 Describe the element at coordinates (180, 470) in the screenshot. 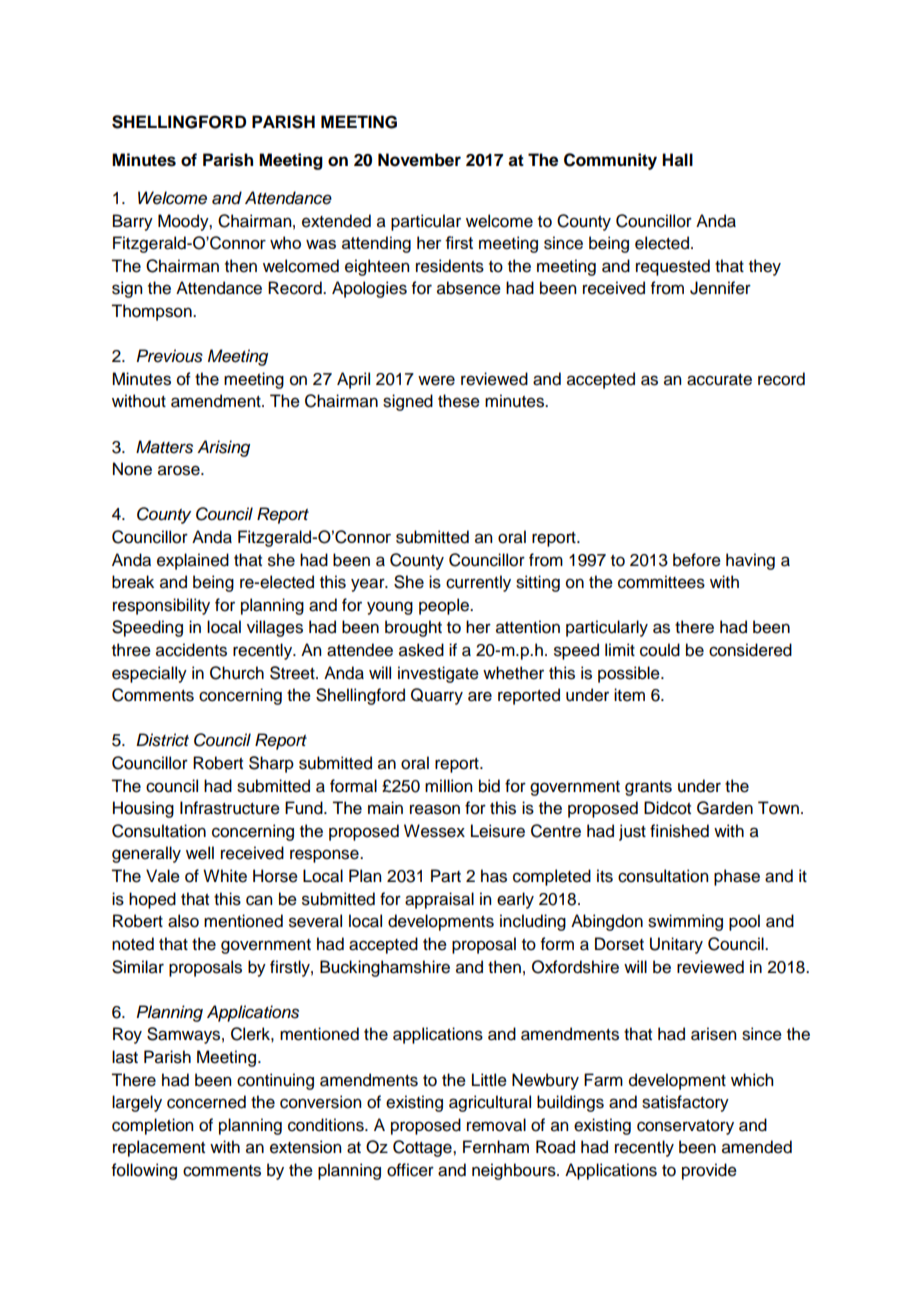

I see `arose` at that location.
